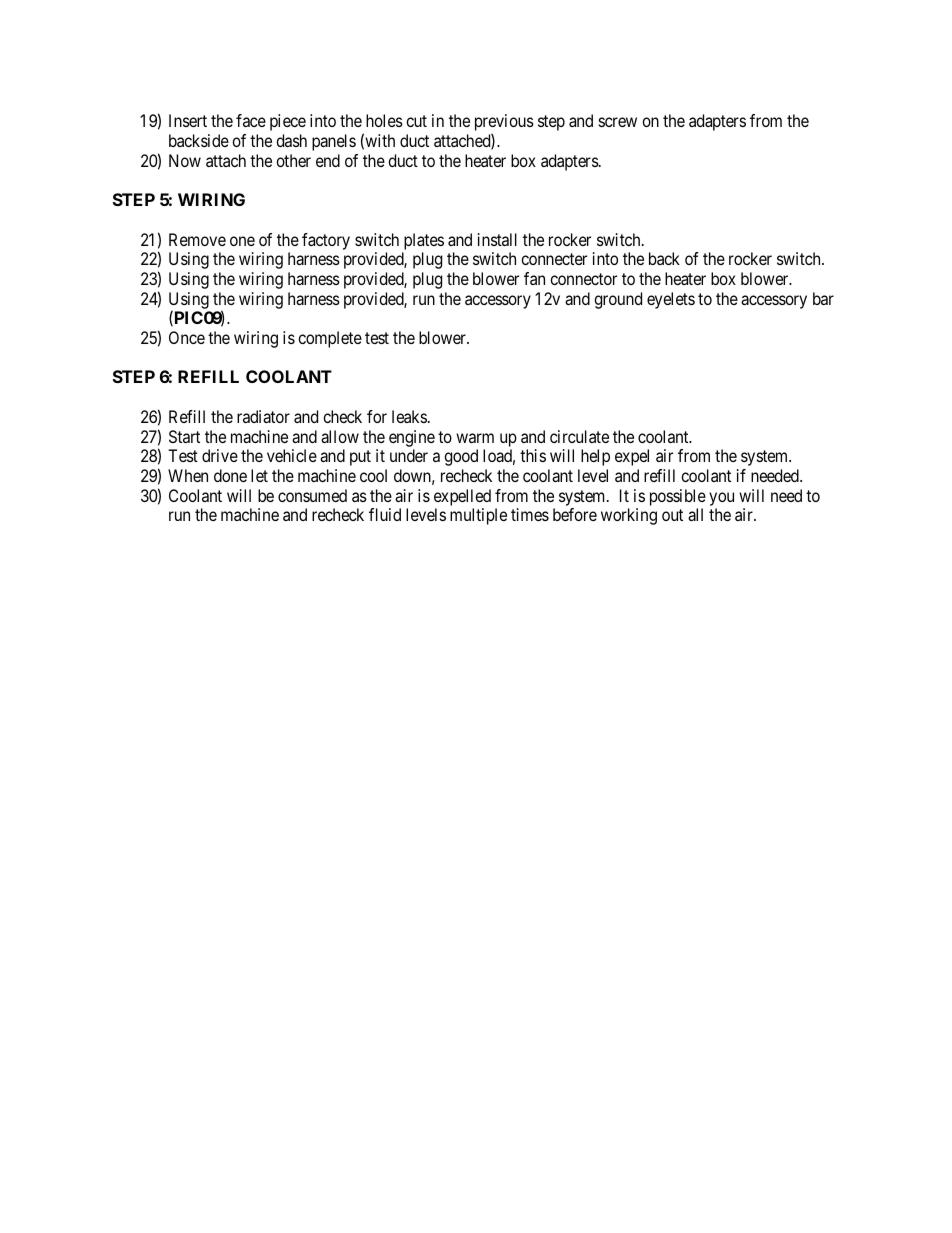 This document has width=952, height=1233. Describe the element at coordinates (618, 122) in the document. I see `screw` at that location.
